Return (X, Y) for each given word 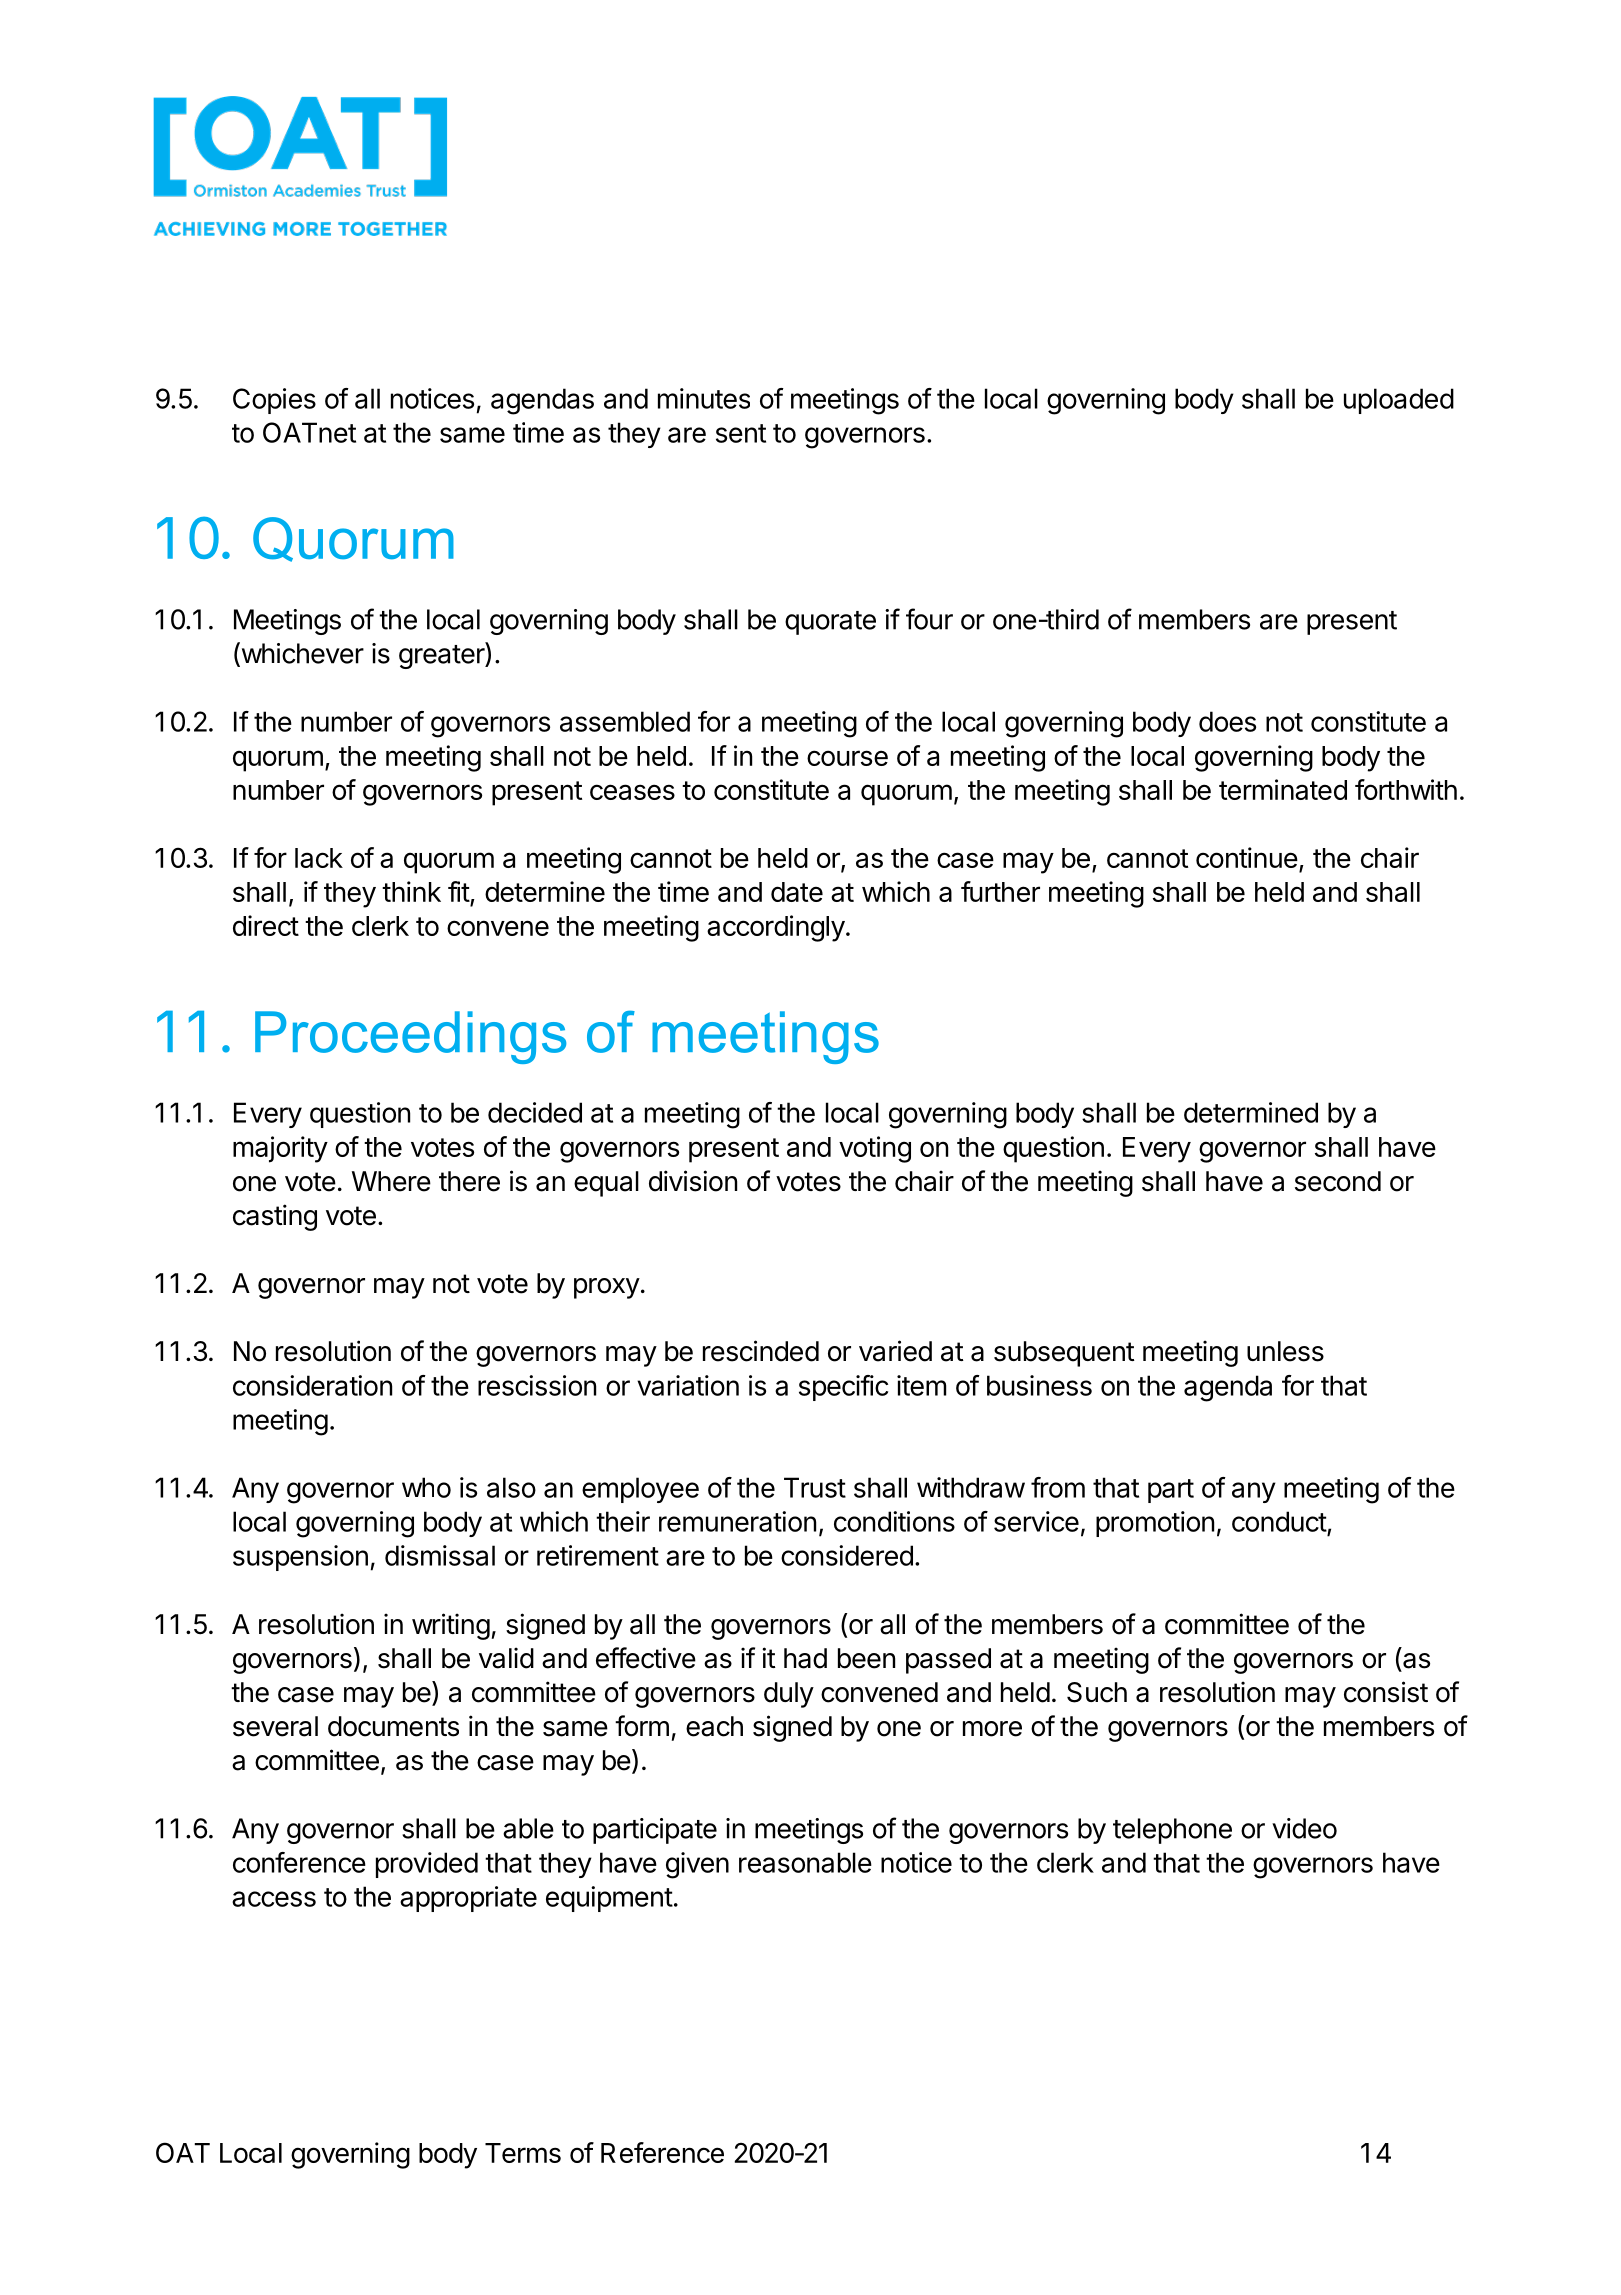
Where (391, 1181)
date (797, 892)
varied (895, 1351)
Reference (662, 2152)
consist (1386, 1692)
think (411, 891)
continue (1247, 857)
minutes (704, 398)
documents (393, 1726)
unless (1285, 1351)
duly (789, 1695)
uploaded (1399, 401)
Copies (274, 401)
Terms (523, 2153)
